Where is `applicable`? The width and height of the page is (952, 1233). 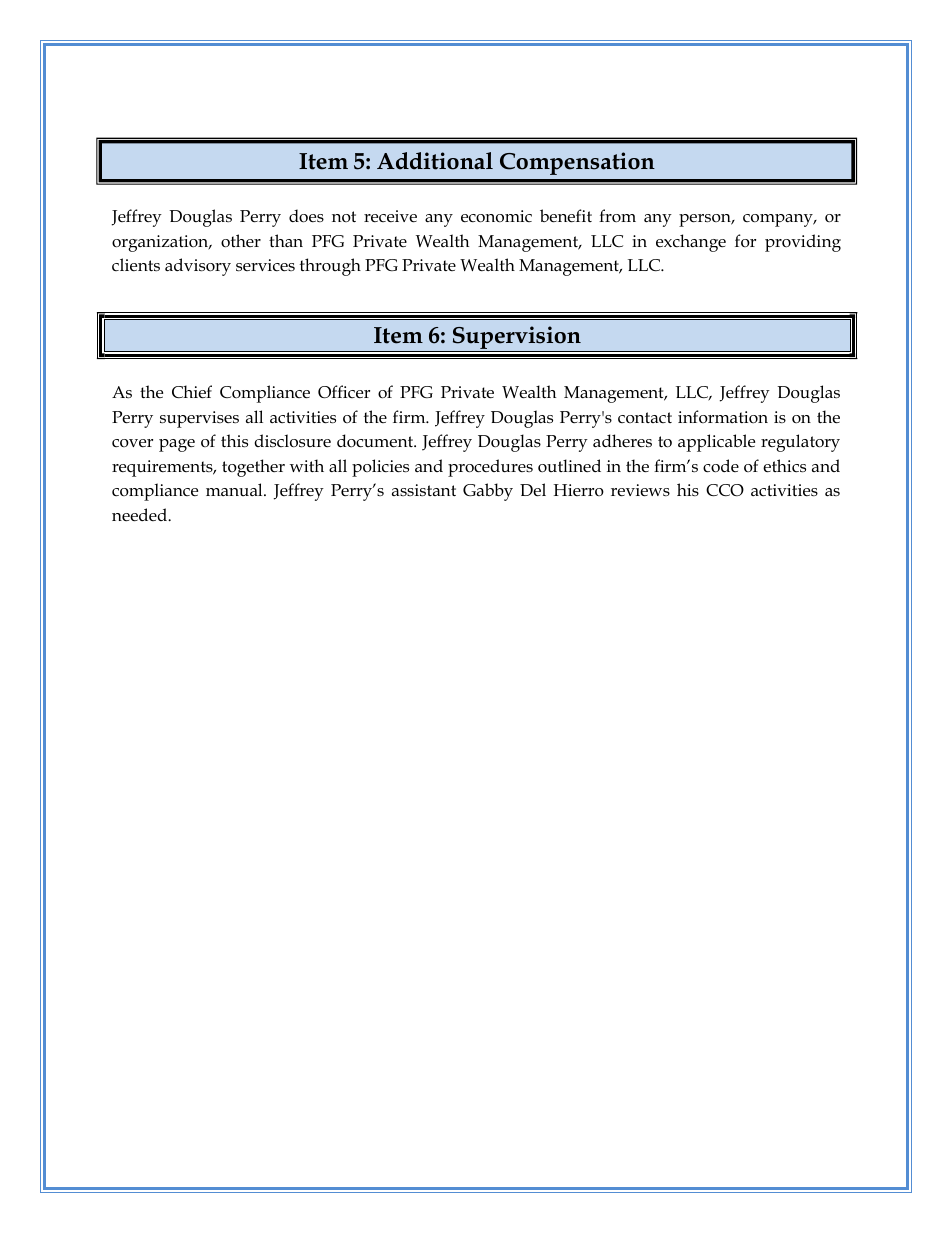 applicable is located at coordinates (716, 443).
